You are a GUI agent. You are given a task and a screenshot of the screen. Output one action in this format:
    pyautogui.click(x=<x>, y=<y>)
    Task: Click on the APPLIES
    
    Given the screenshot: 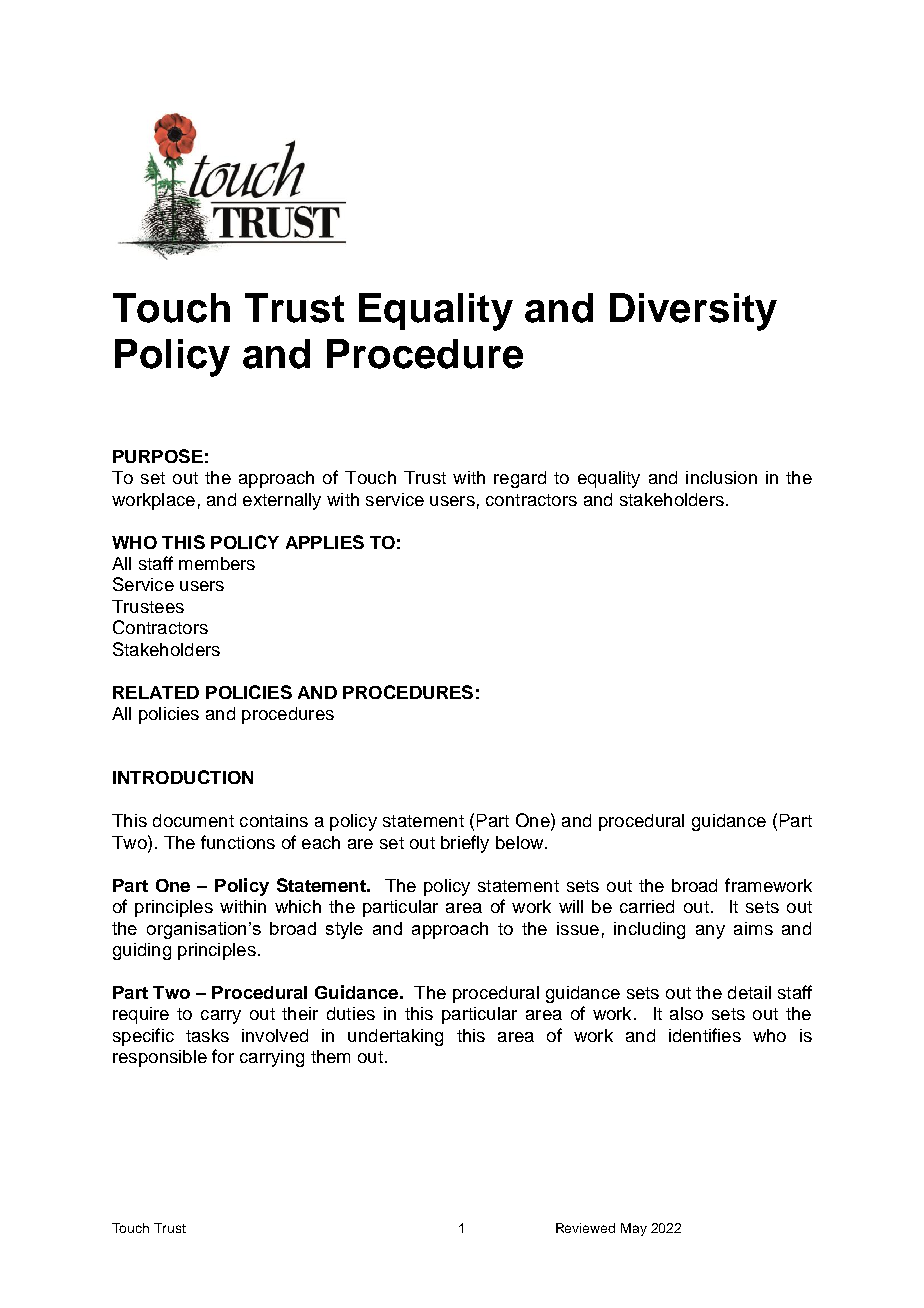 What is the action you would take?
    pyautogui.click(x=325, y=542)
